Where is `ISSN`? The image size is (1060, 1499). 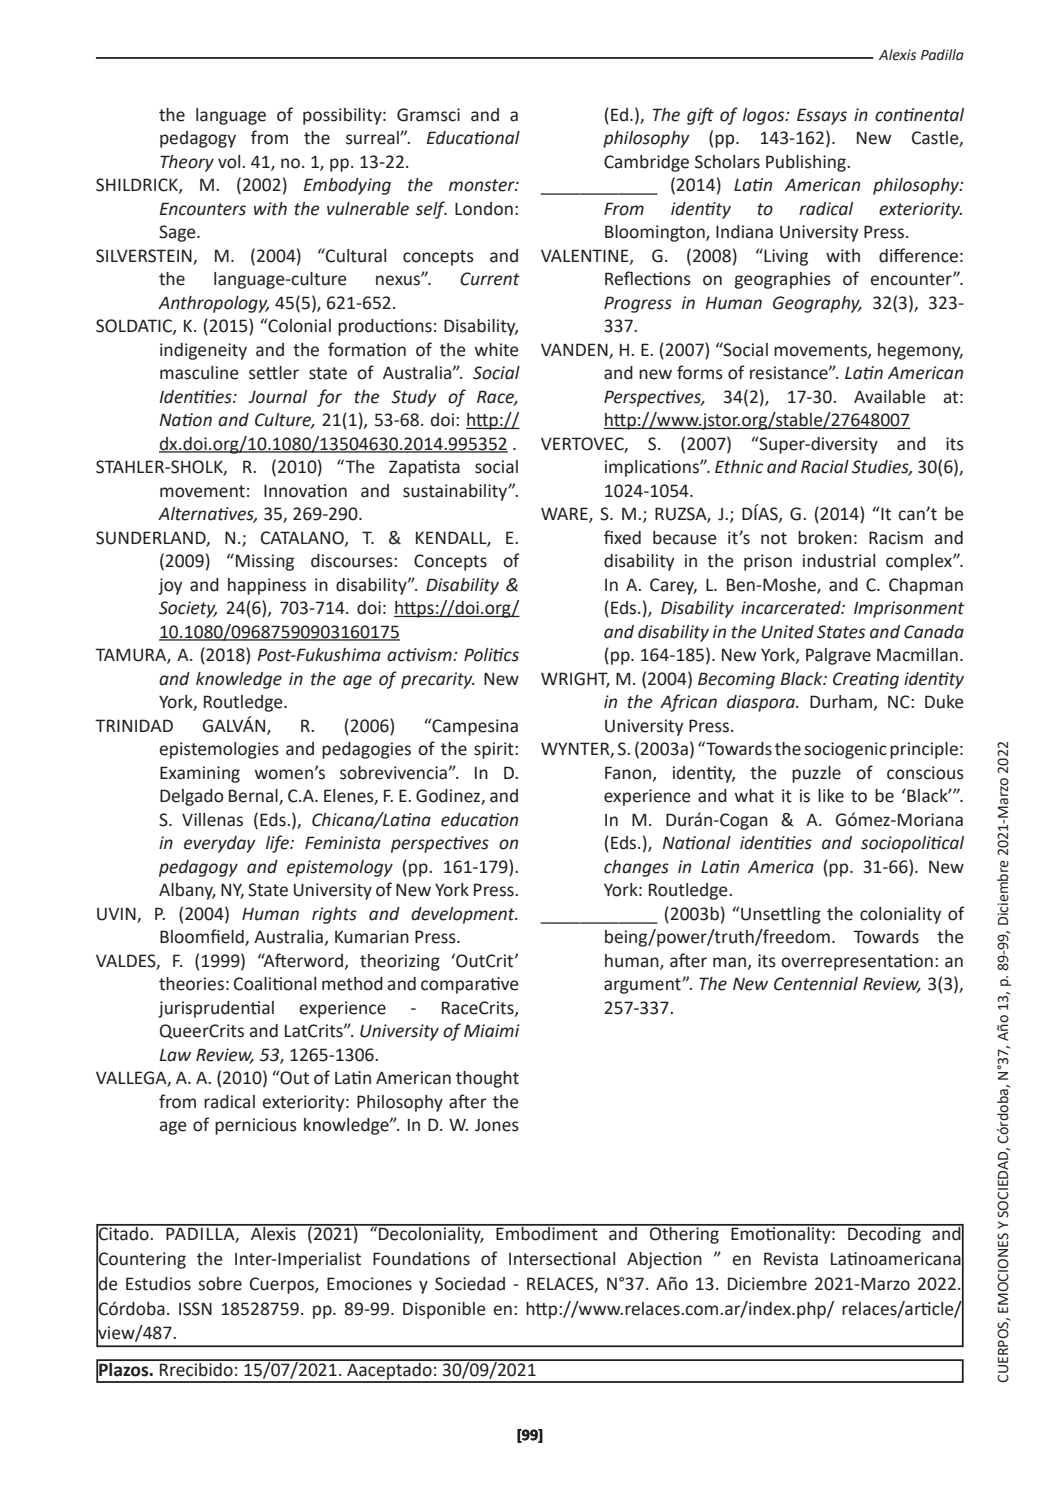 ISSN is located at coordinates (195, 1309).
